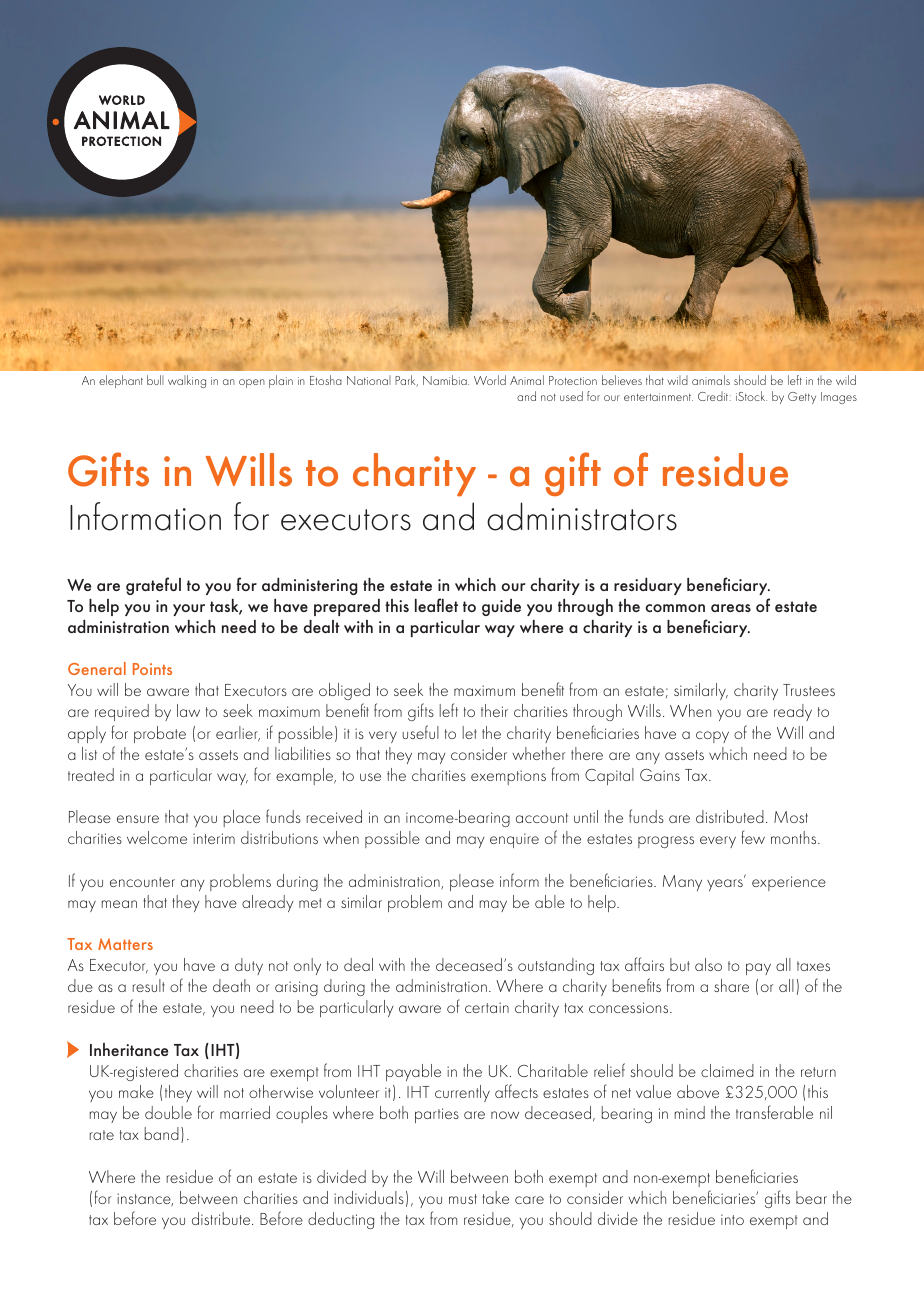  What do you see at coordinates (732, 1219) in the document?
I see `into` at bounding box center [732, 1219].
